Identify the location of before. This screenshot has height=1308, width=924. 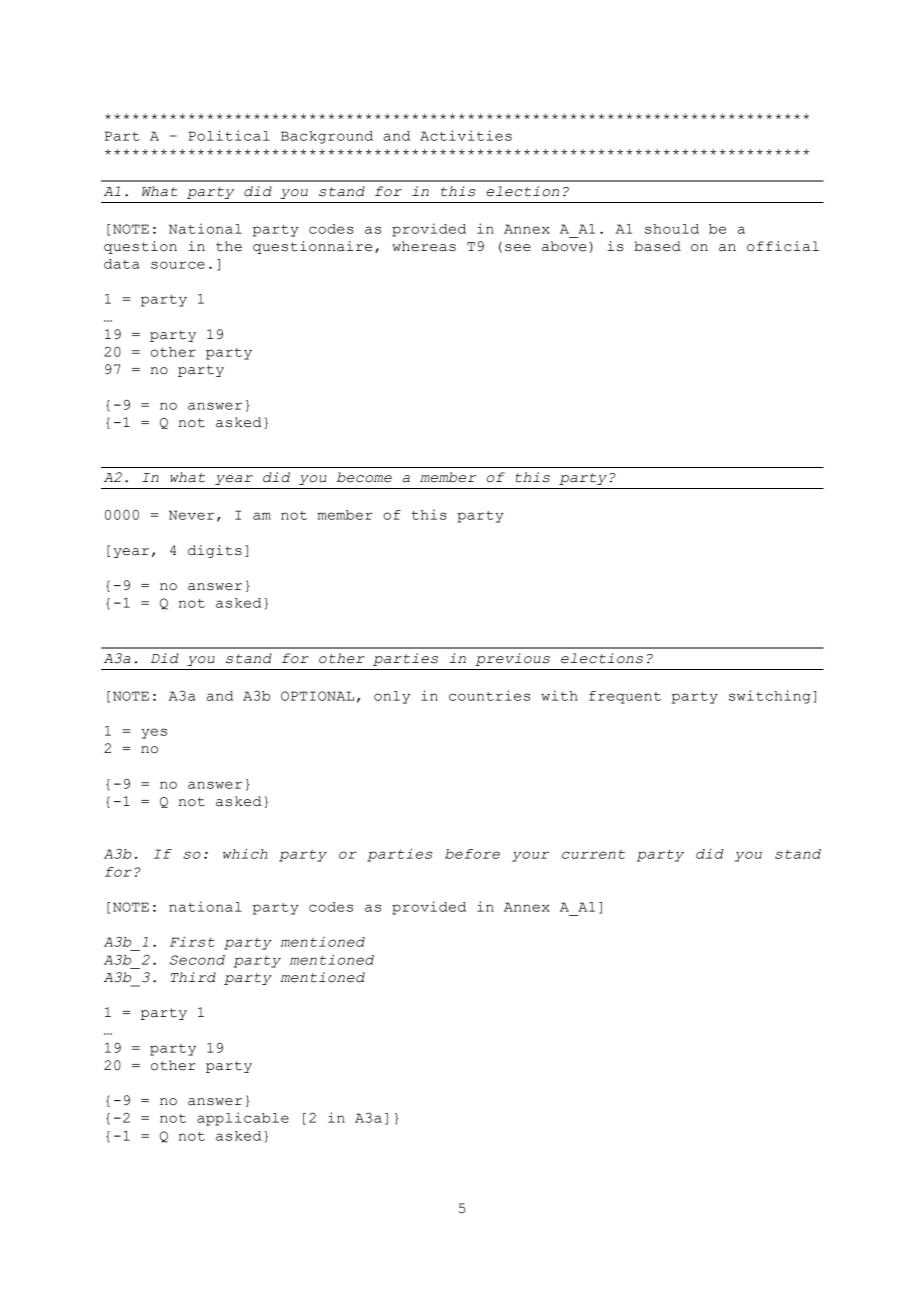
(472, 854).
